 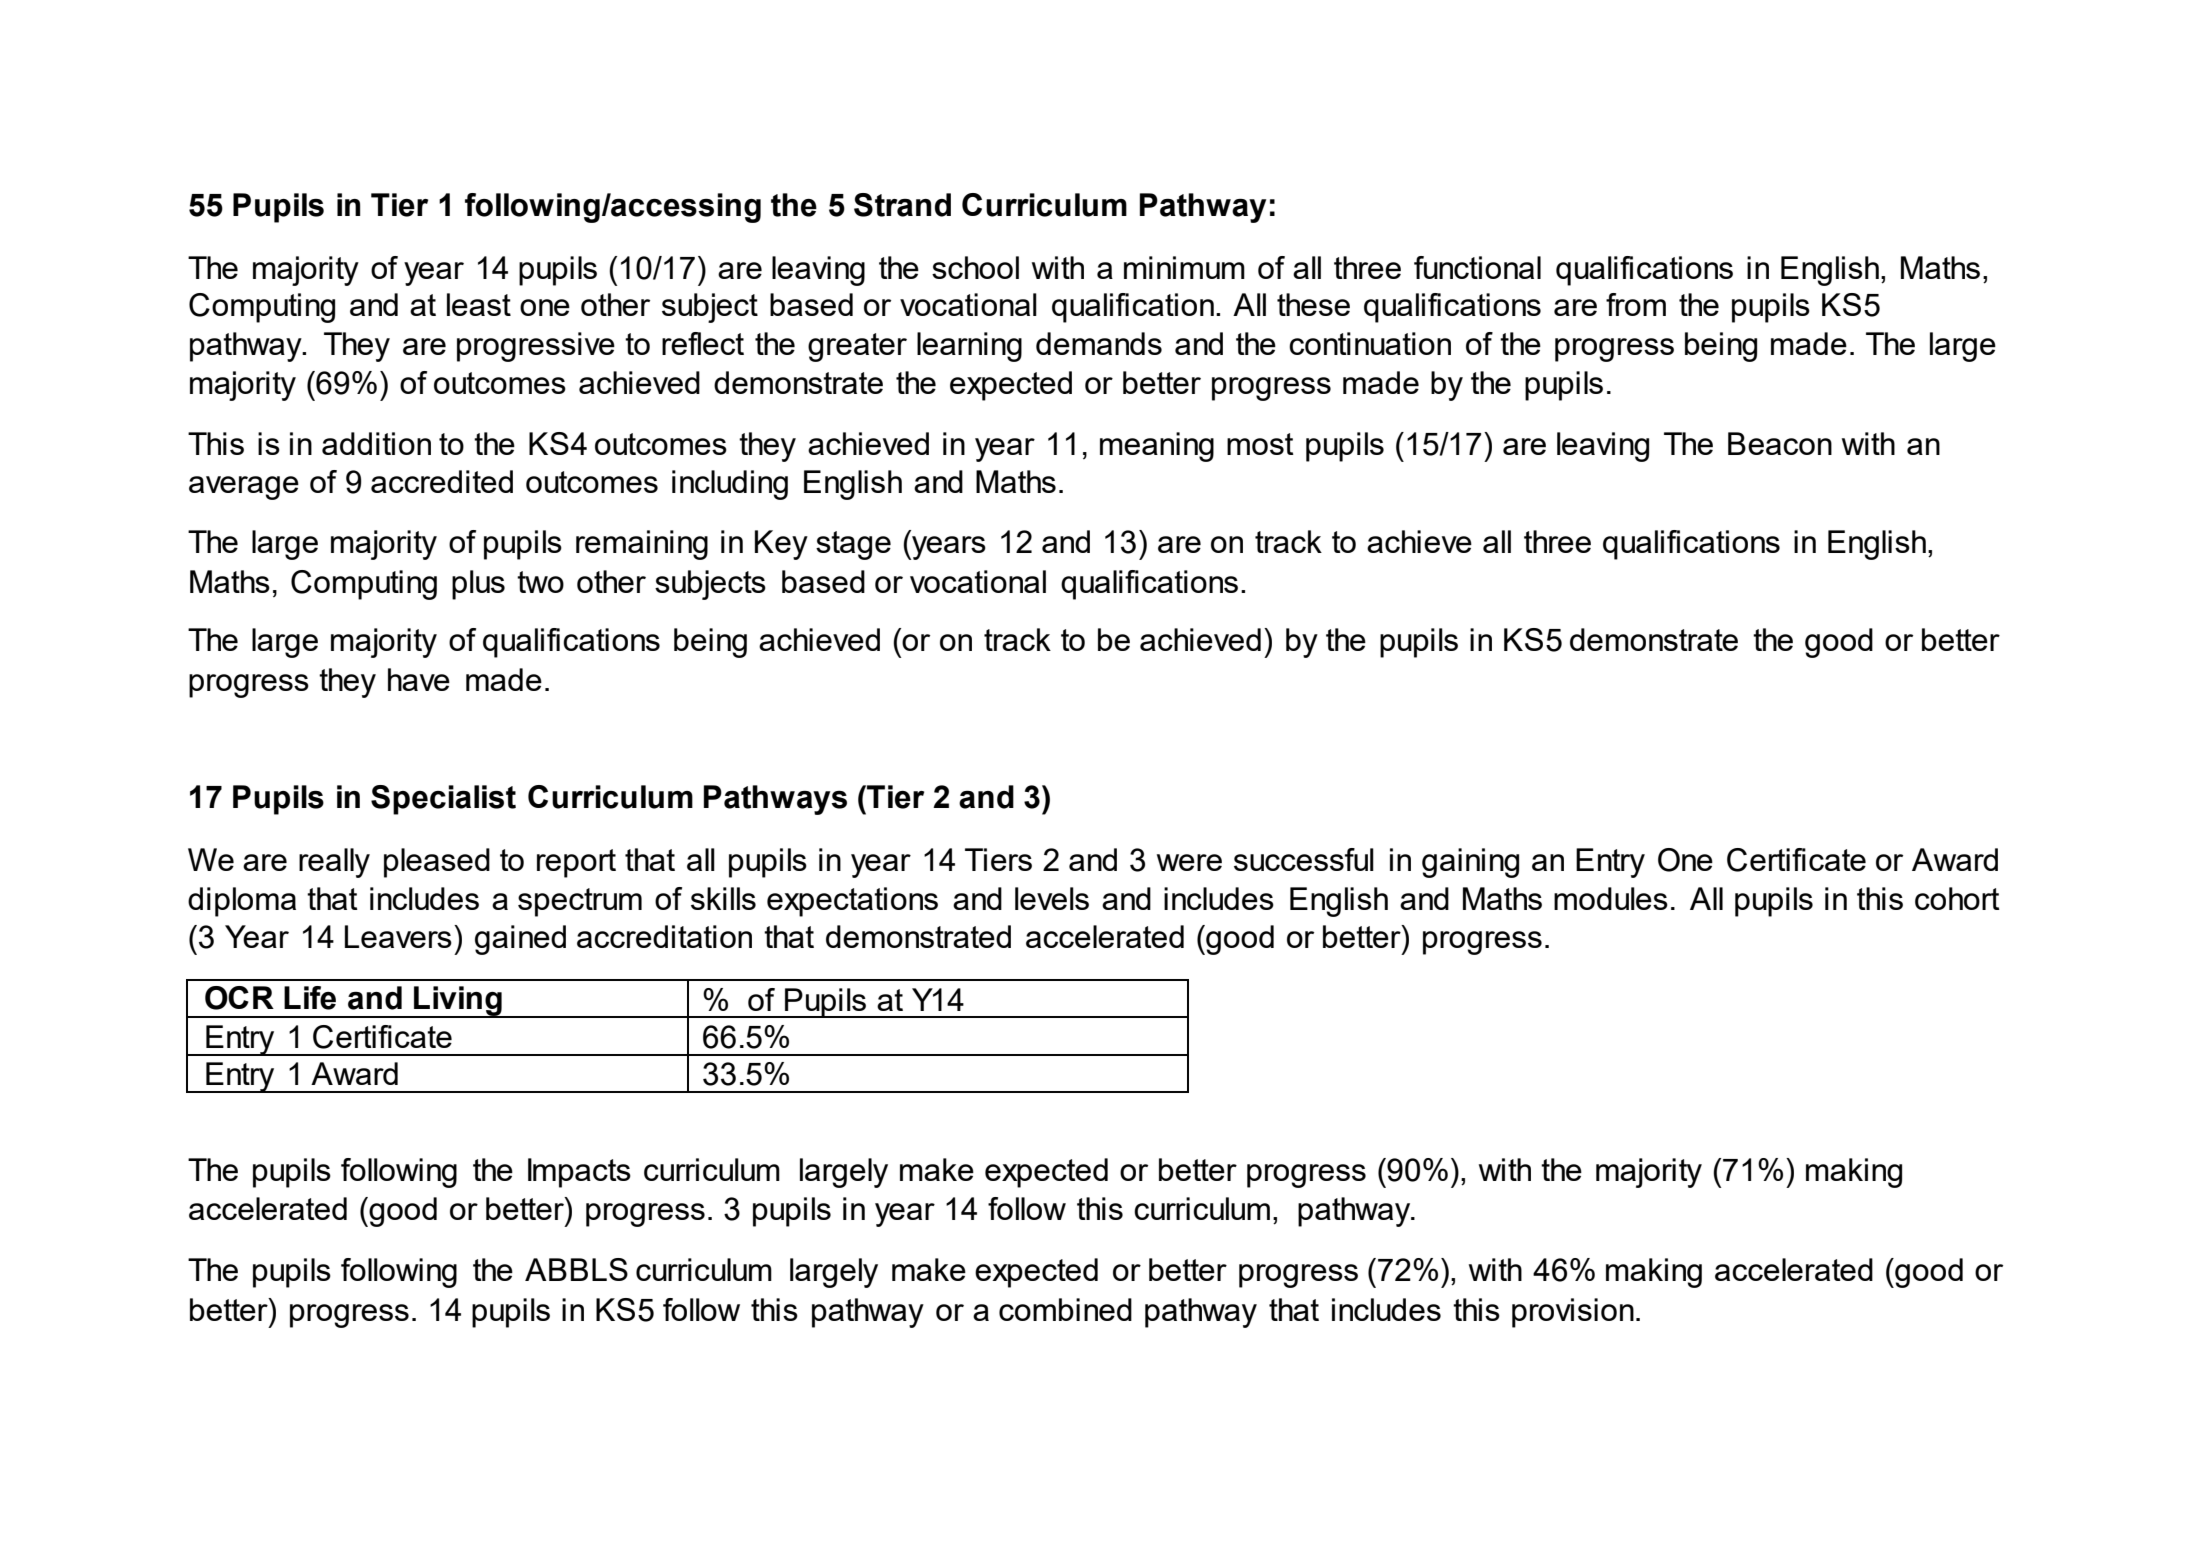 I want to click on combined, so click(x=1065, y=1309).
